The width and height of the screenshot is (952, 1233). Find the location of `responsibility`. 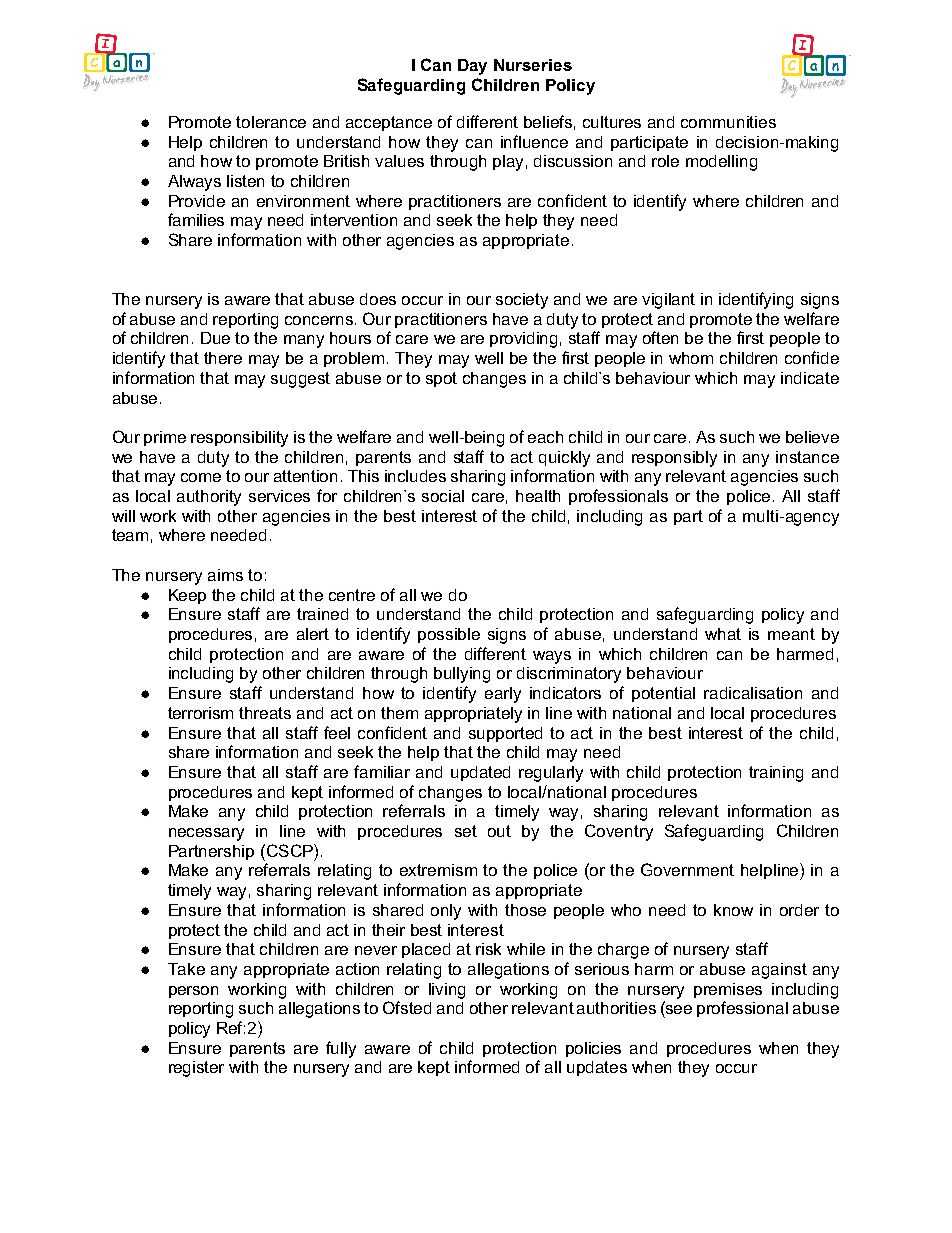

responsibility is located at coordinates (239, 439).
